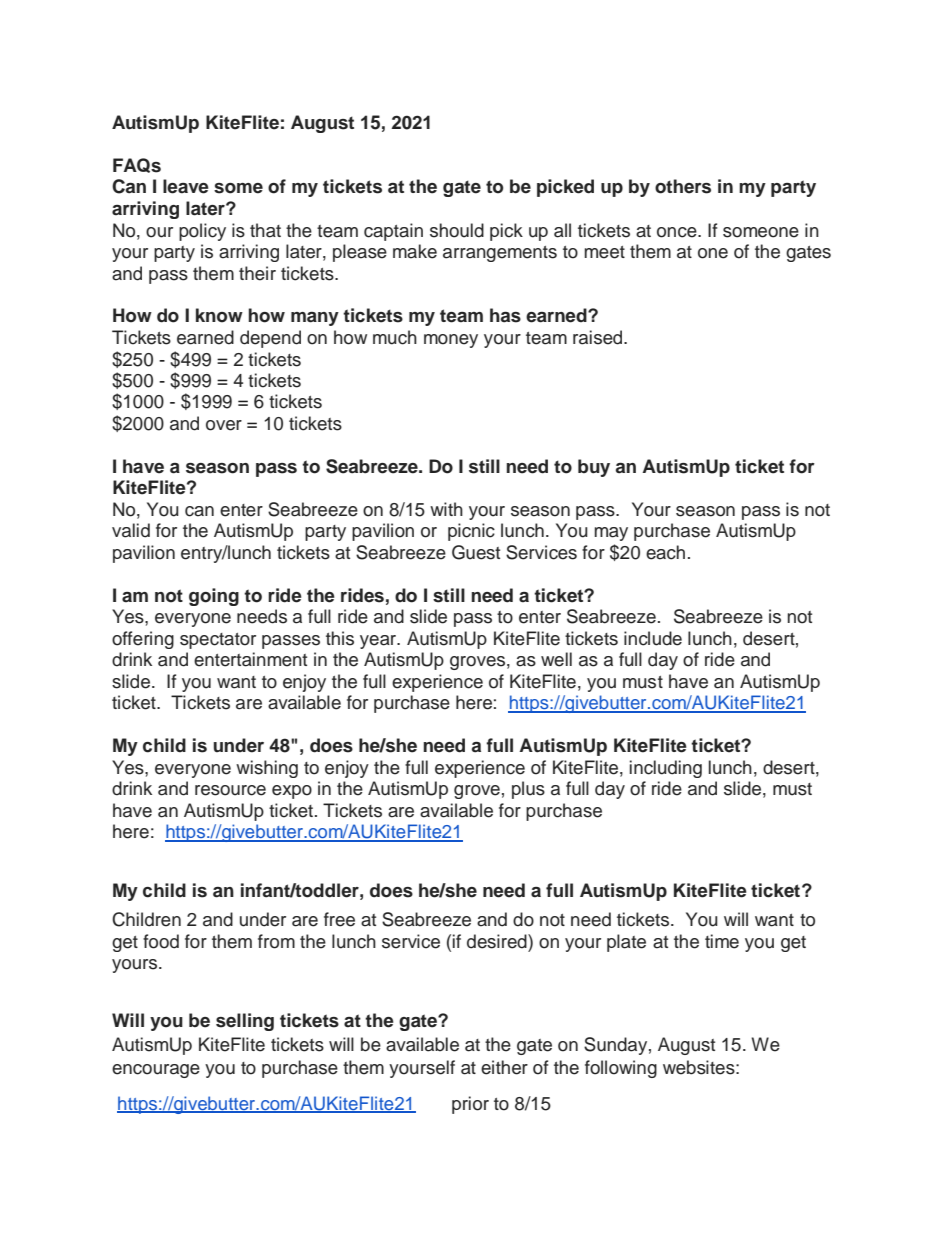 Image resolution: width=952 pixels, height=1233 pixels. What do you see at coordinates (230, 790) in the screenshot?
I see `resource` at bounding box center [230, 790].
